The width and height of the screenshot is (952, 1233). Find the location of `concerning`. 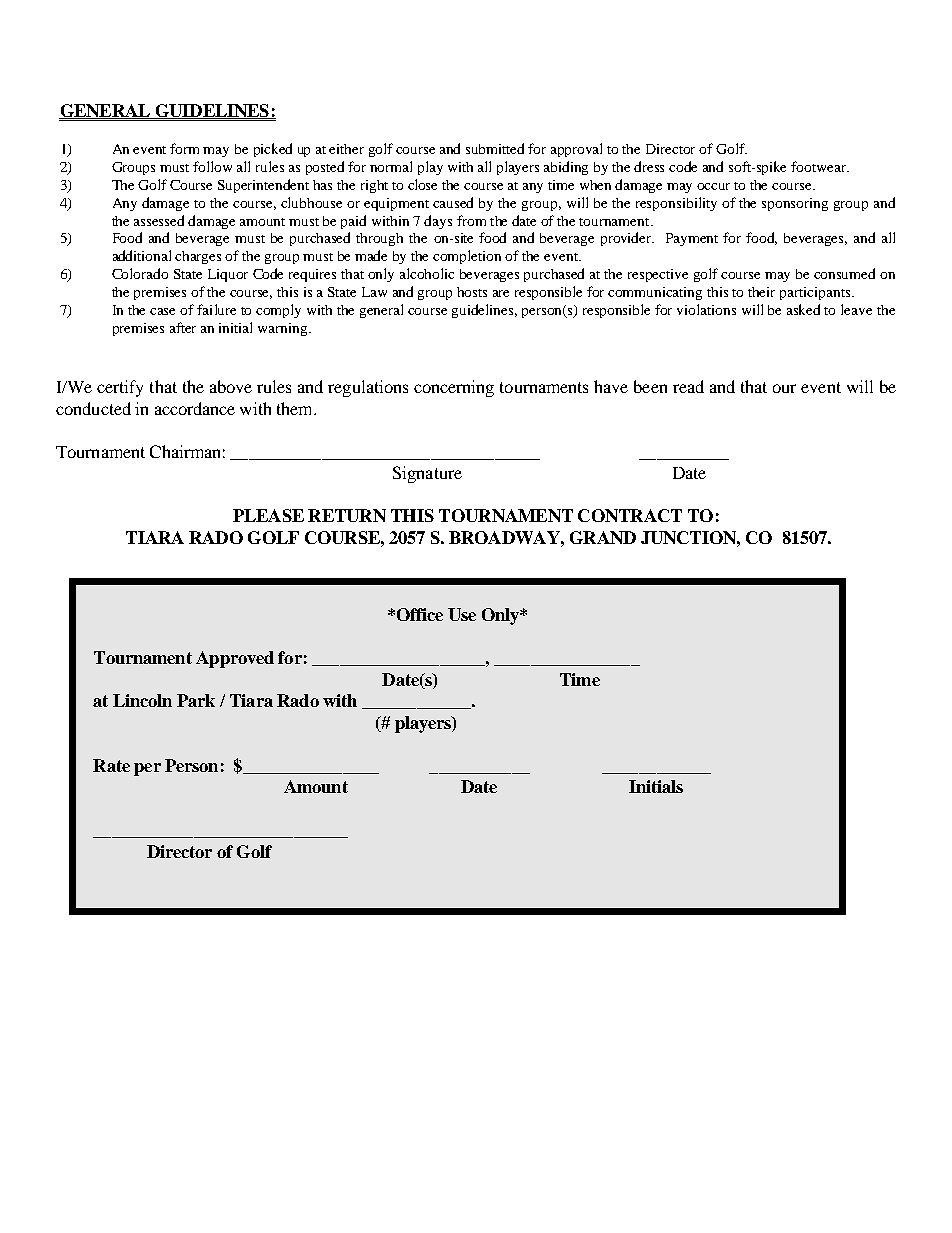

concerning is located at coordinates (454, 388).
